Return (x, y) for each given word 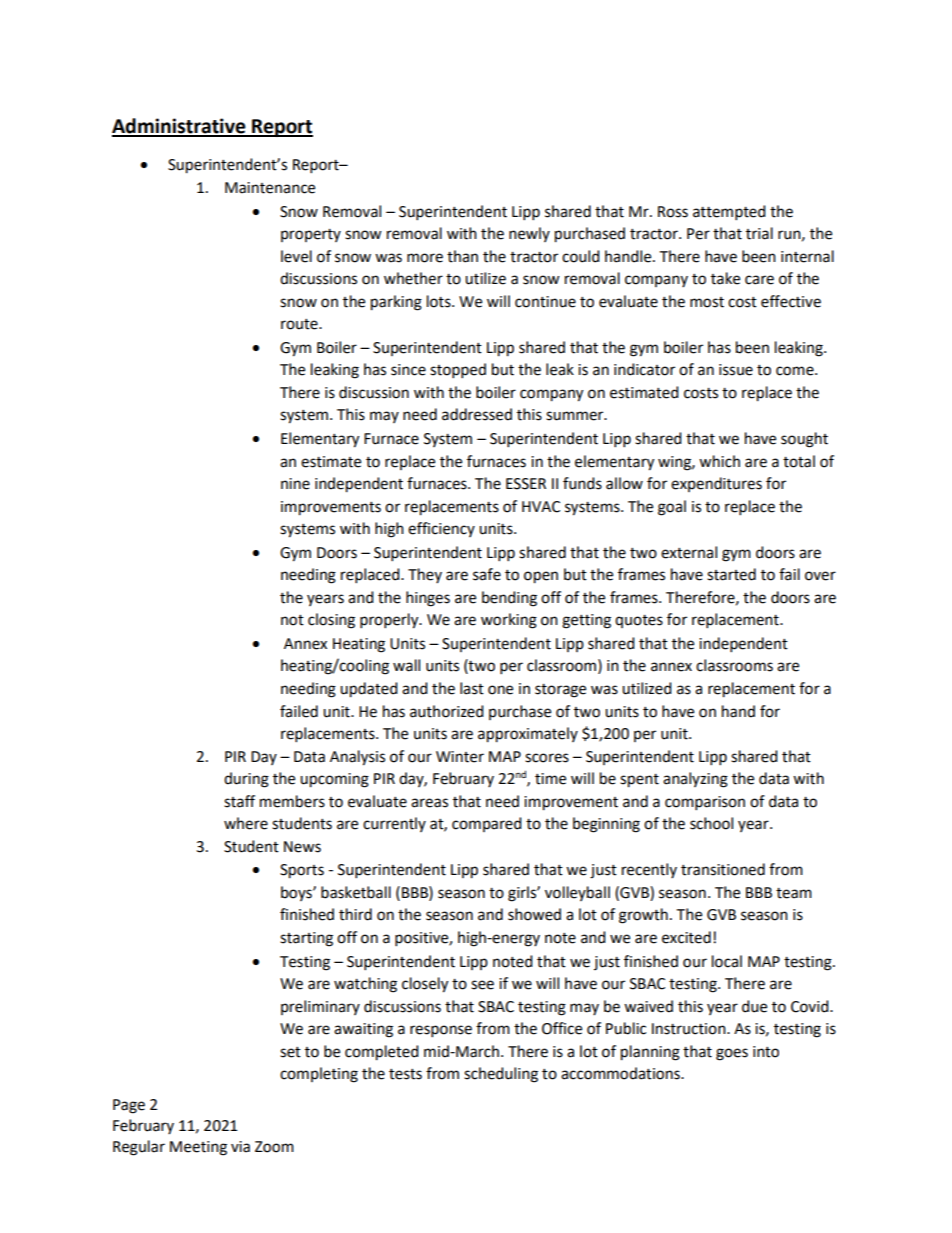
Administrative (180, 127)
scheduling (501, 1075)
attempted (729, 213)
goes (732, 1054)
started (731, 574)
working (509, 621)
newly (529, 234)
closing (331, 621)
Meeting (198, 1148)
